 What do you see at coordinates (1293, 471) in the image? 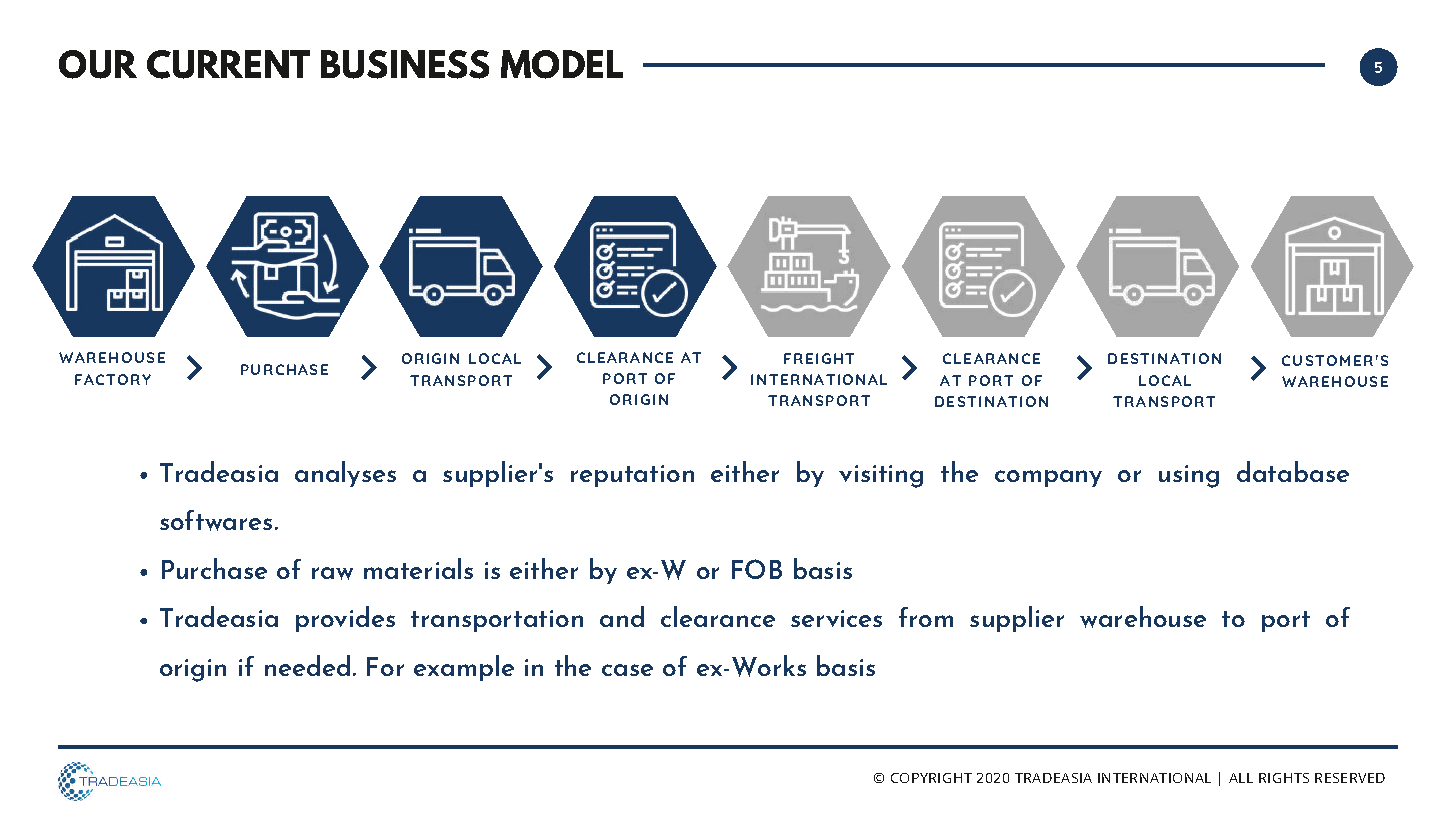
I see `database` at bounding box center [1293, 471].
